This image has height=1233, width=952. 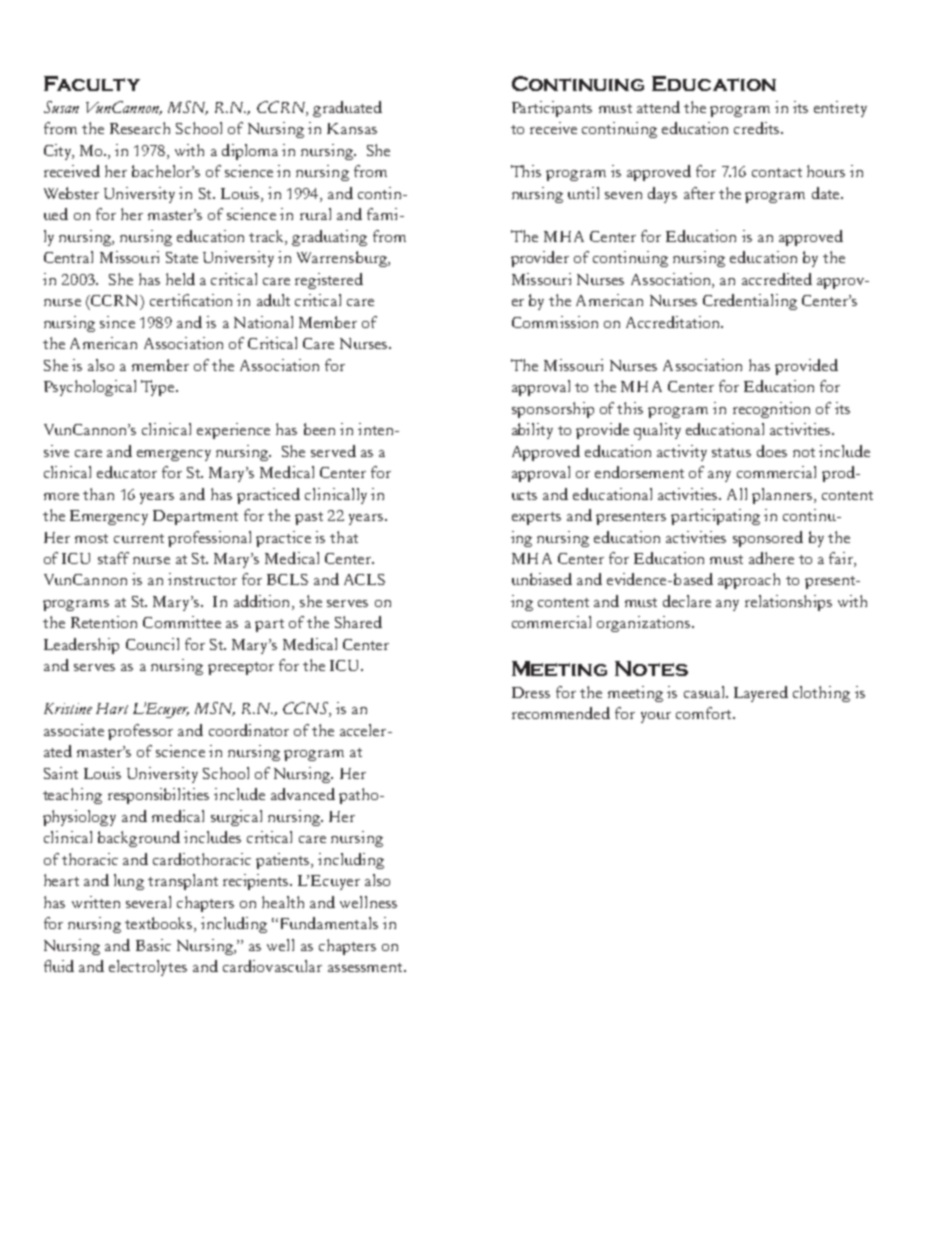 I want to click on assessment, so click(x=366, y=967).
